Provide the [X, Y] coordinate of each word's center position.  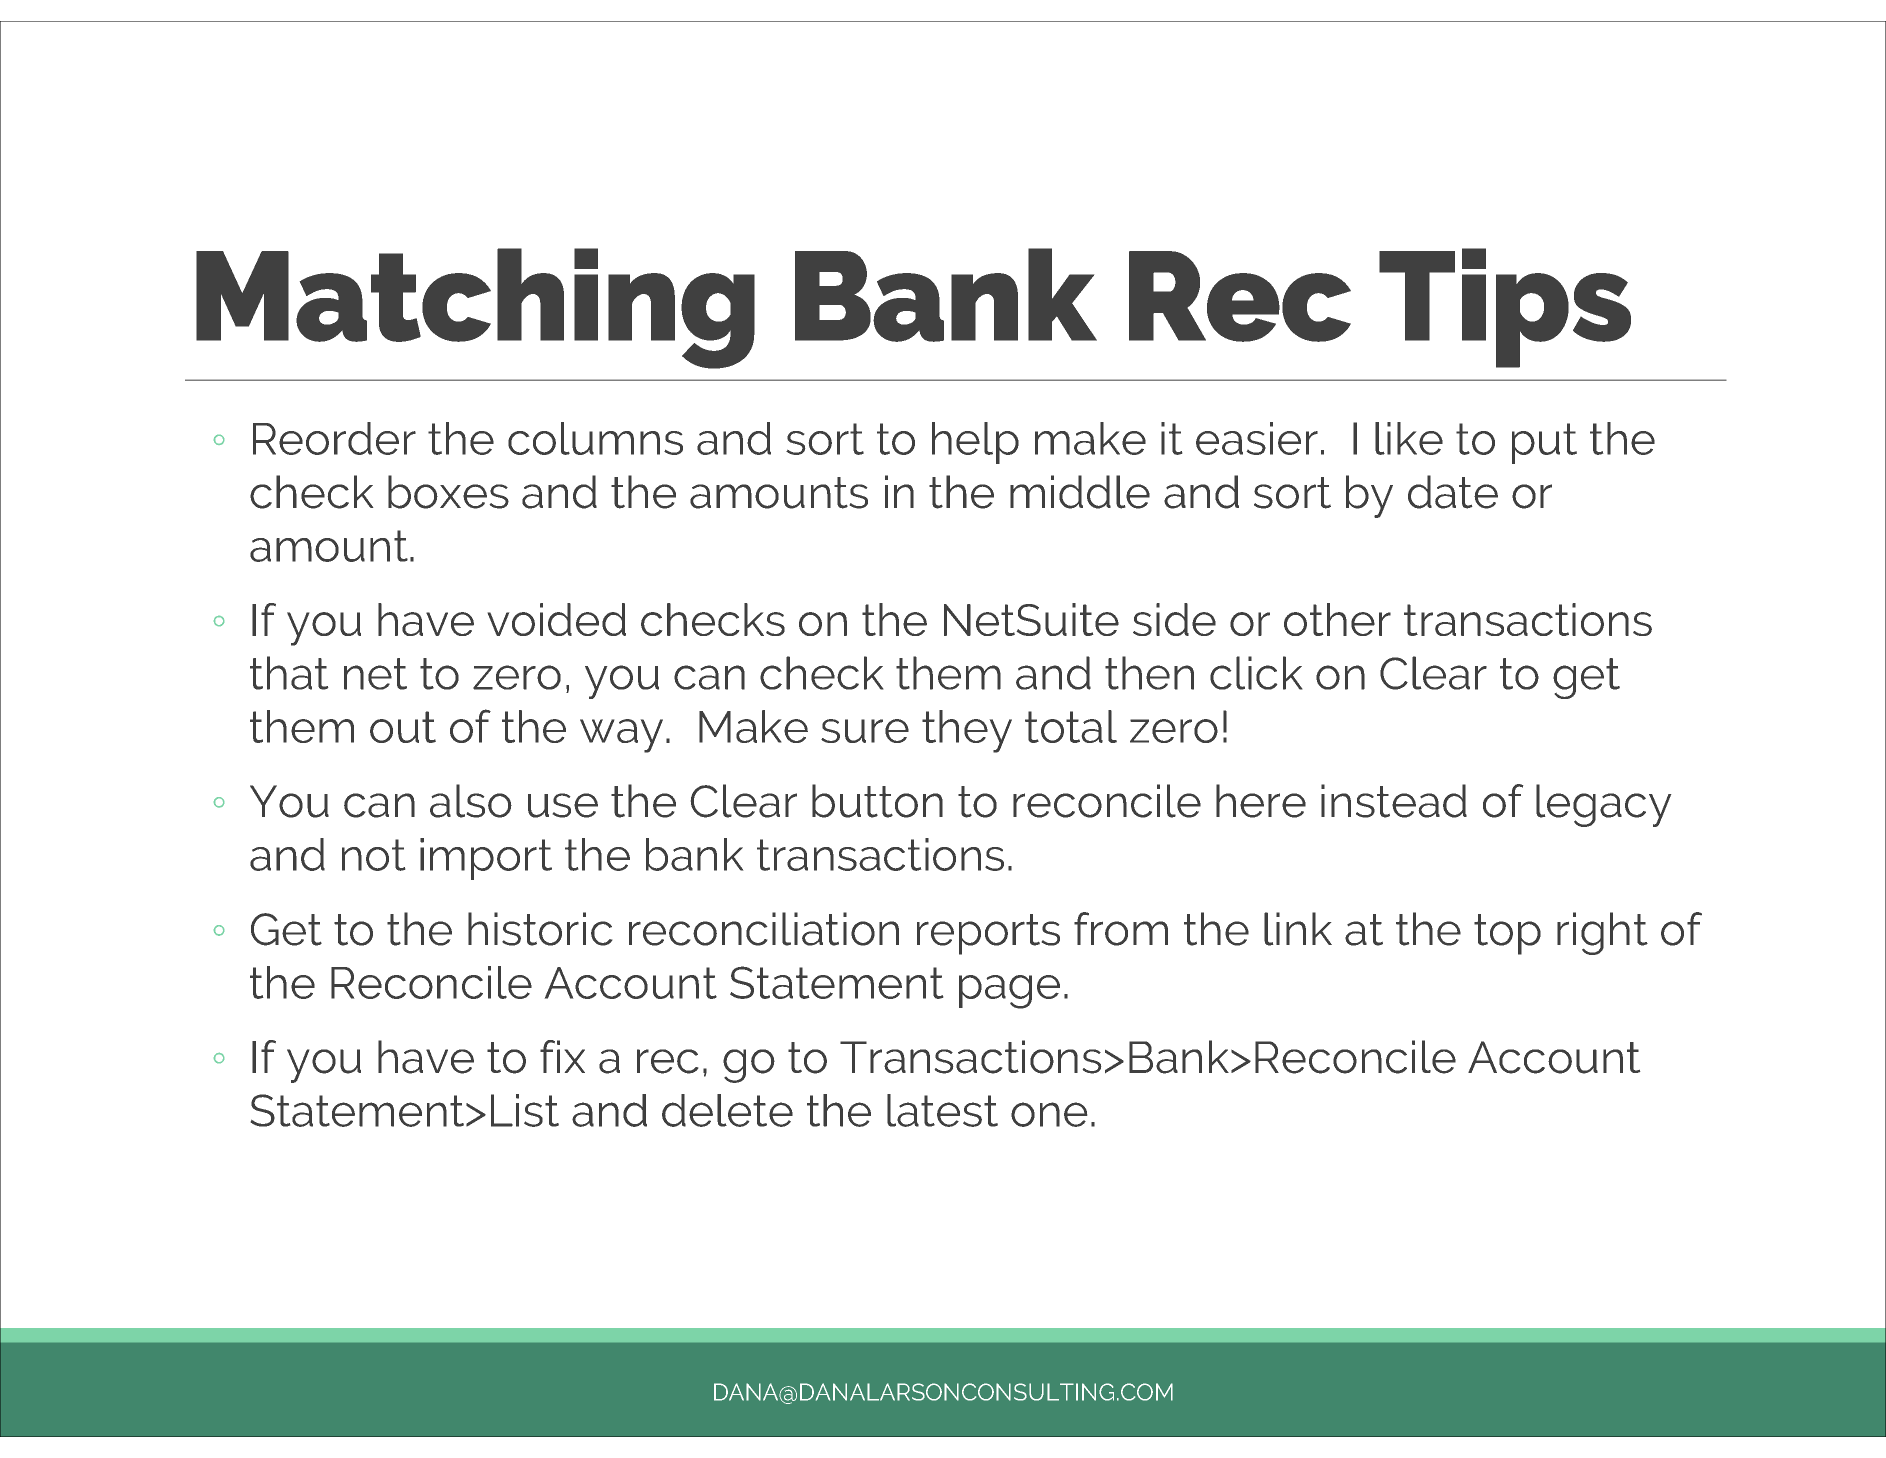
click [1256, 673]
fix [562, 1056]
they [967, 731]
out [403, 727]
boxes [448, 492]
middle [1080, 492]
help [975, 443]
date [1453, 492]
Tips [1505, 308]
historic [540, 929]
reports [988, 934]
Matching [475, 308]
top [1507, 934]
